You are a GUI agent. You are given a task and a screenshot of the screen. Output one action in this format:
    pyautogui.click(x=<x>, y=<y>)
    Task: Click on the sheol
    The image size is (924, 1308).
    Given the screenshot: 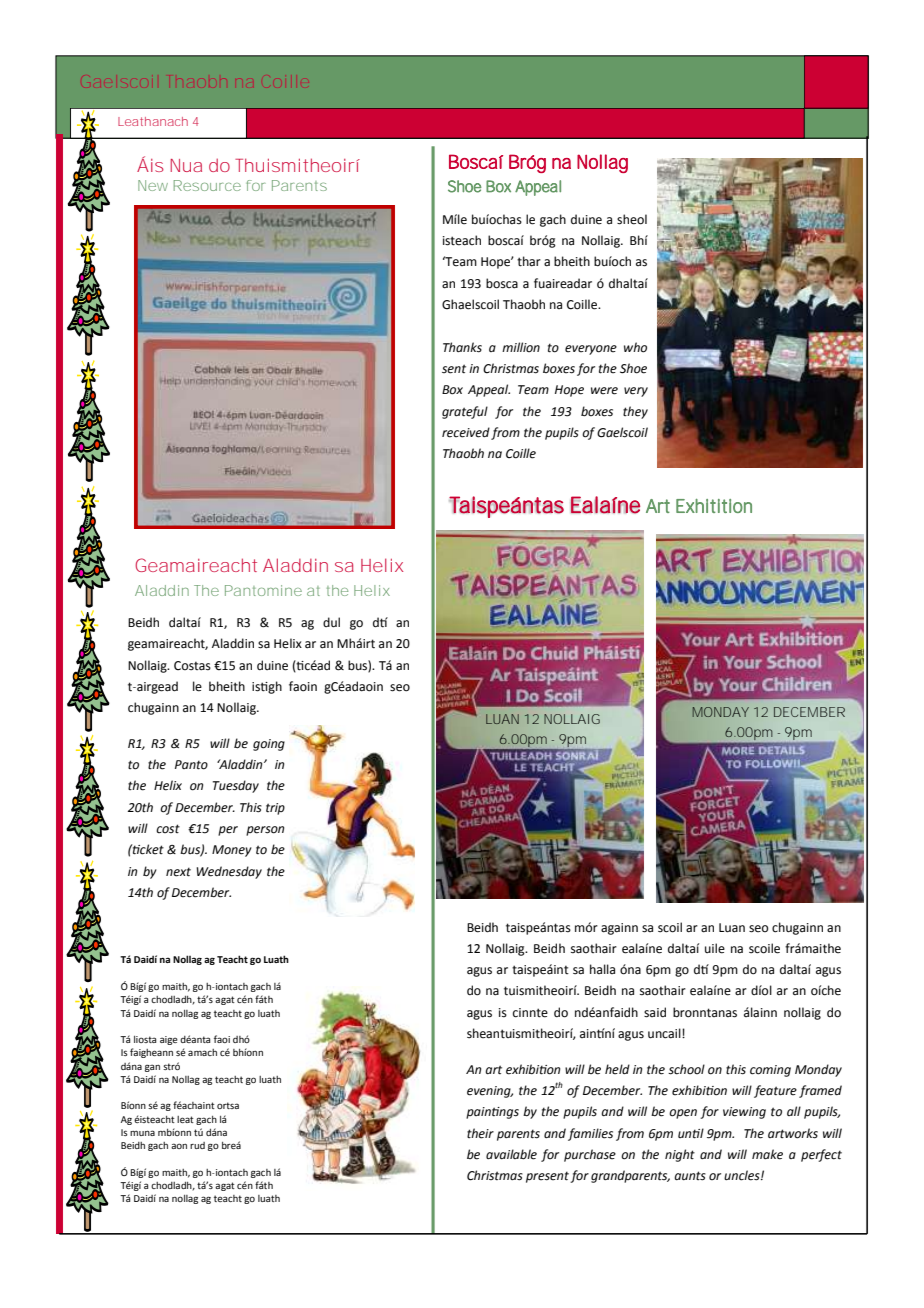 What is the action you would take?
    pyautogui.click(x=632, y=219)
